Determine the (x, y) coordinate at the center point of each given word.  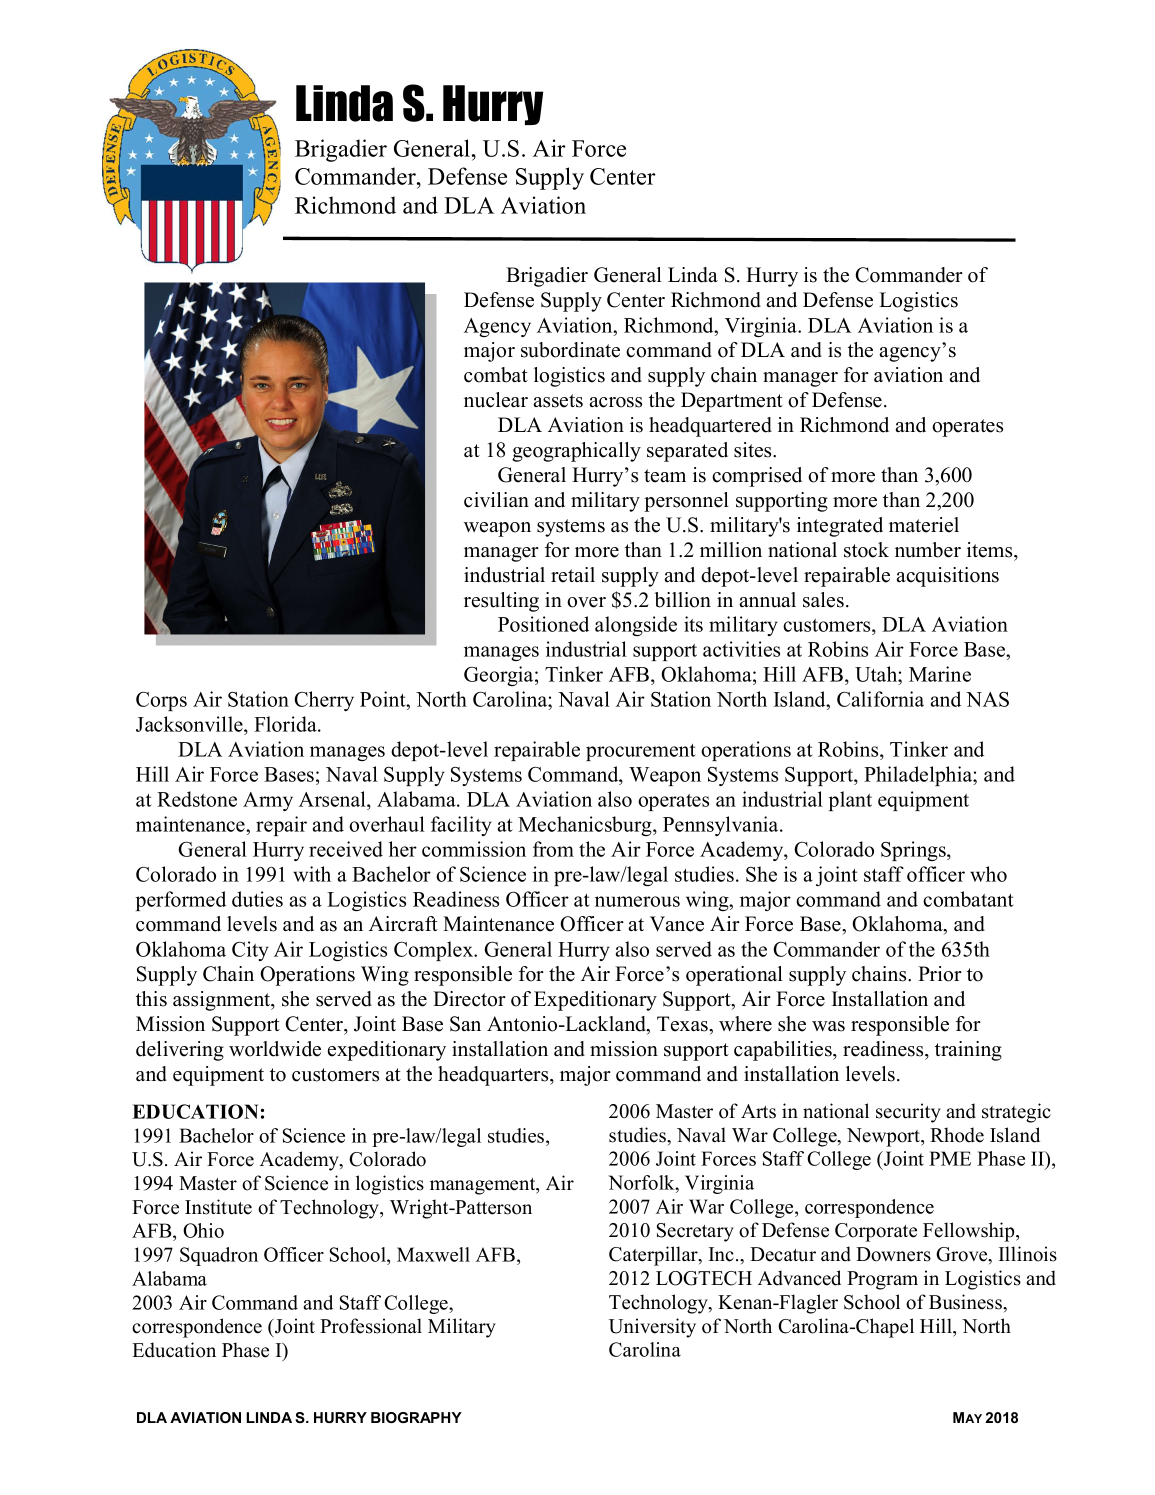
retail (573, 575)
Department (732, 402)
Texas (683, 1024)
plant (850, 801)
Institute (218, 1207)
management (484, 1186)
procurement (640, 752)
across (615, 402)
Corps (161, 701)
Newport (885, 1137)
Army (268, 801)
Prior (940, 974)
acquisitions (947, 577)
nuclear (496, 400)
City (250, 951)
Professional (371, 1326)
